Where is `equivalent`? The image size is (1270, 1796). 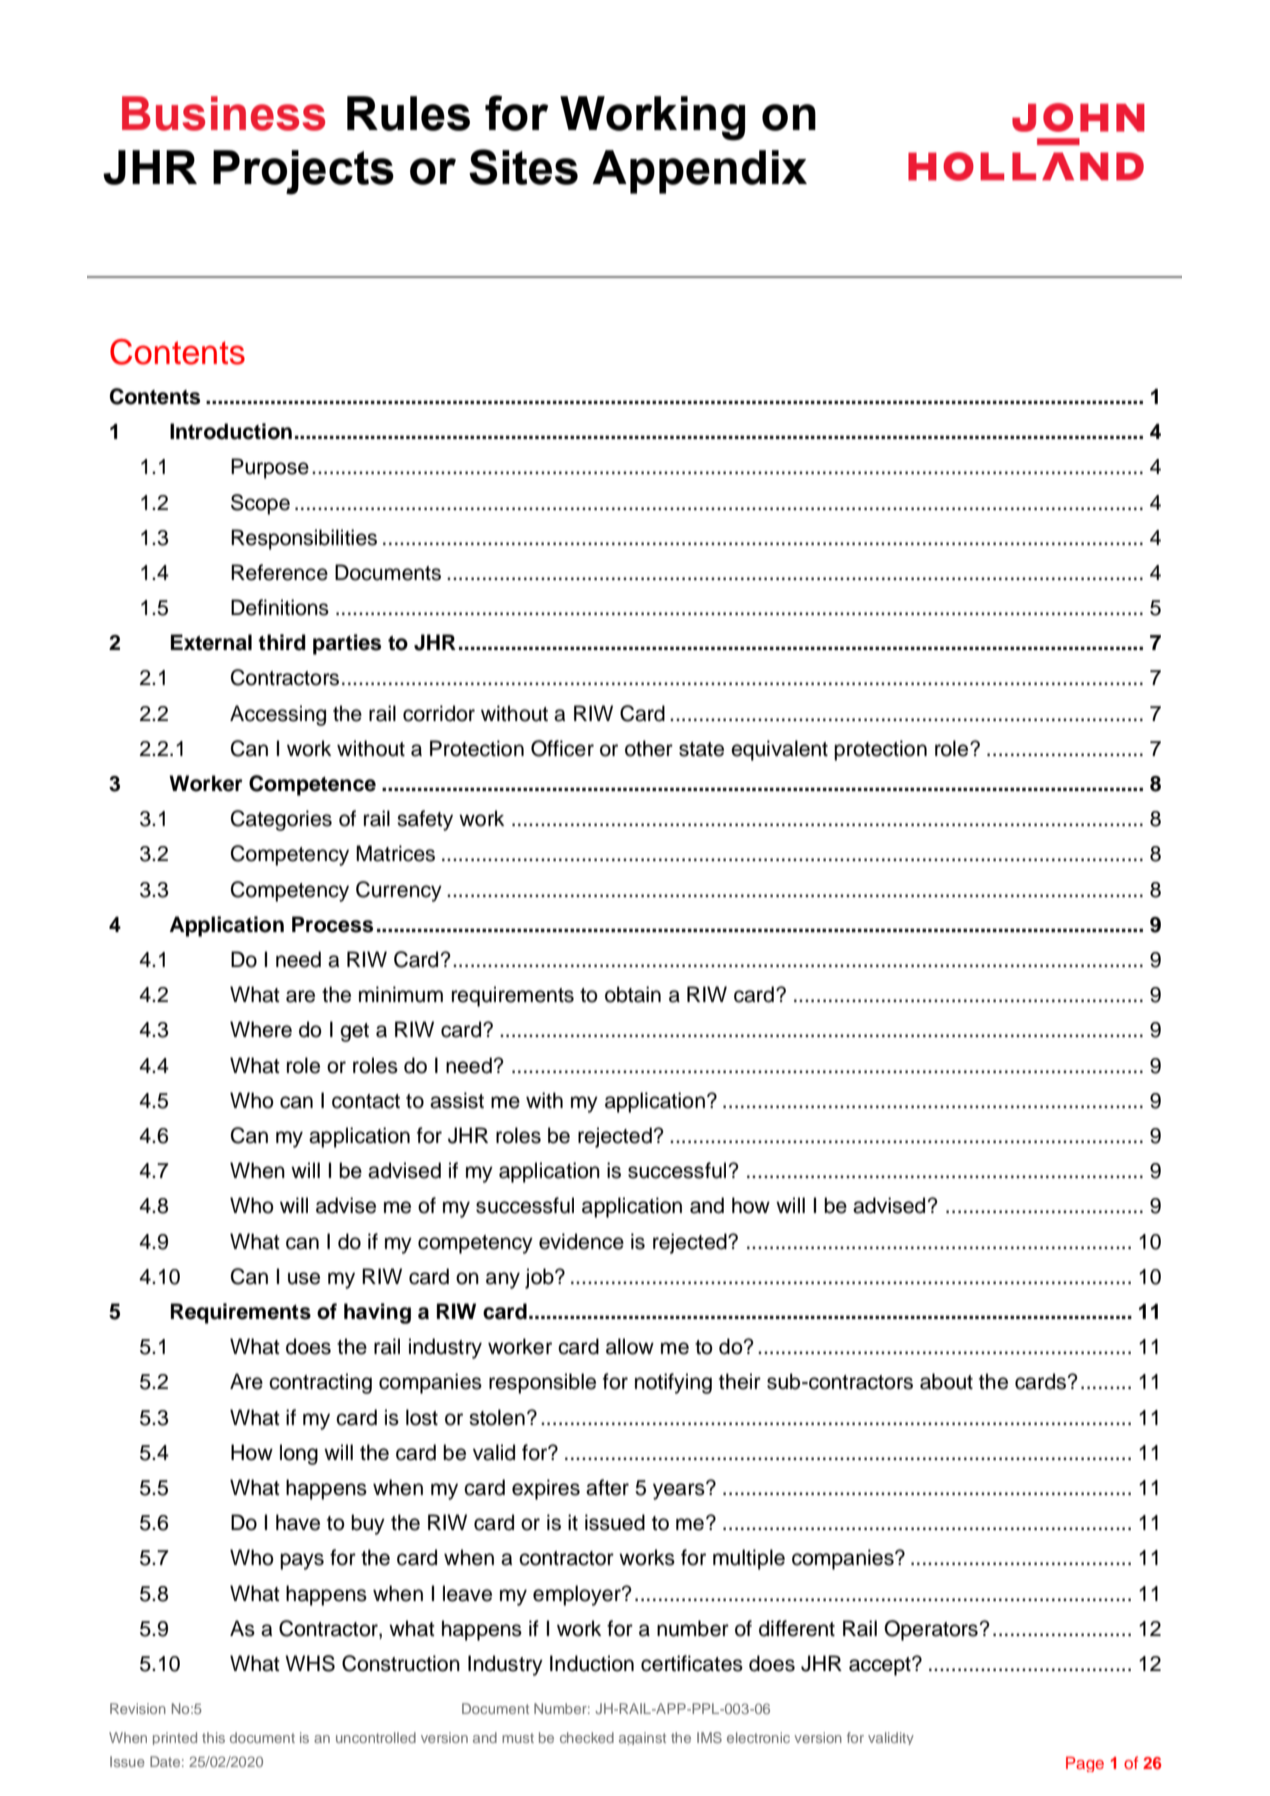
equivalent is located at coordinates (779, 750).
